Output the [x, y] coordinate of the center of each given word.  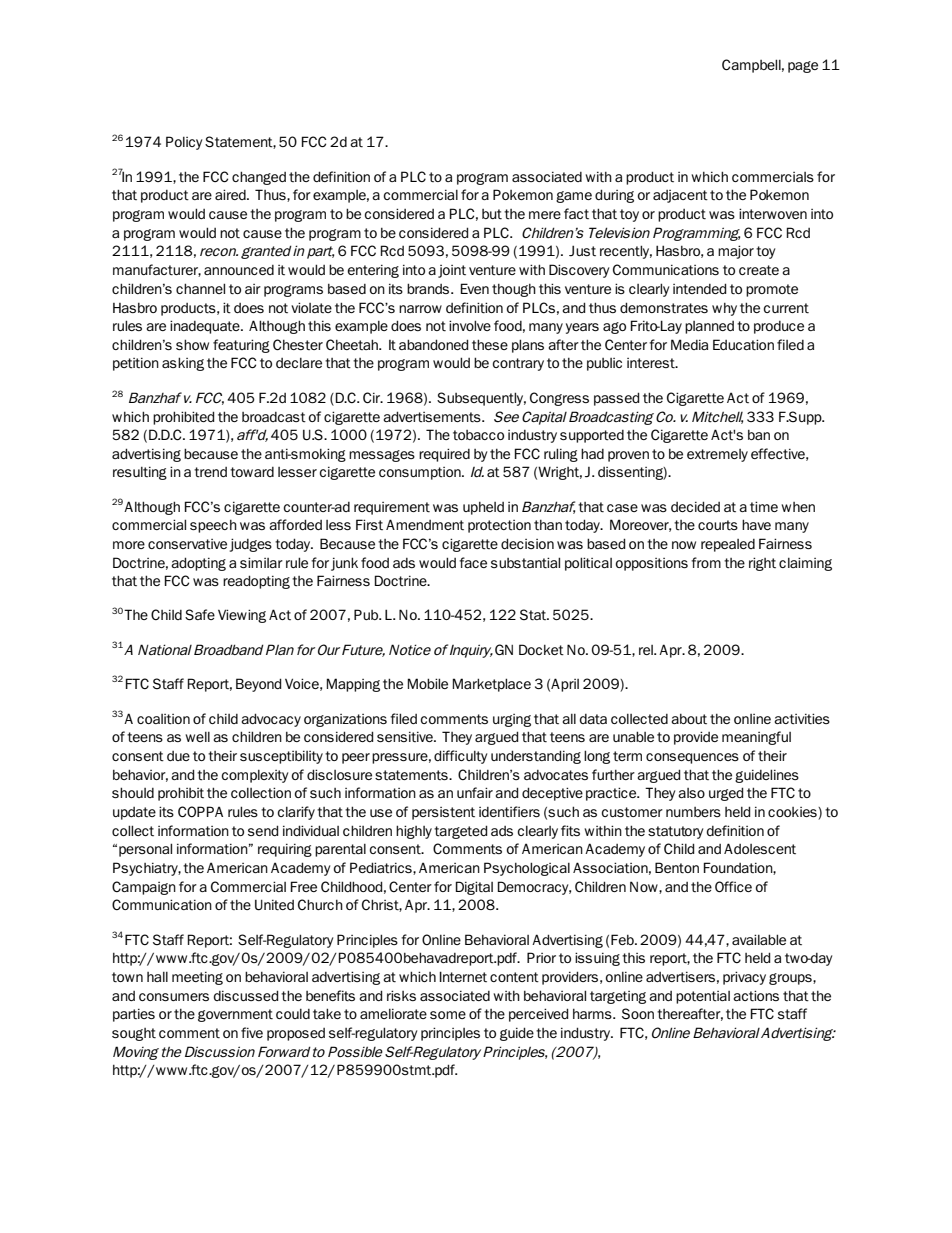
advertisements [433, 417]
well [197, 737]
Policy [184, 143]
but [492, 214]
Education [743, 345]
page [803, 67]
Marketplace [492, 685]
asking [183, 364]
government [235, 1015]
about [689, 719]
